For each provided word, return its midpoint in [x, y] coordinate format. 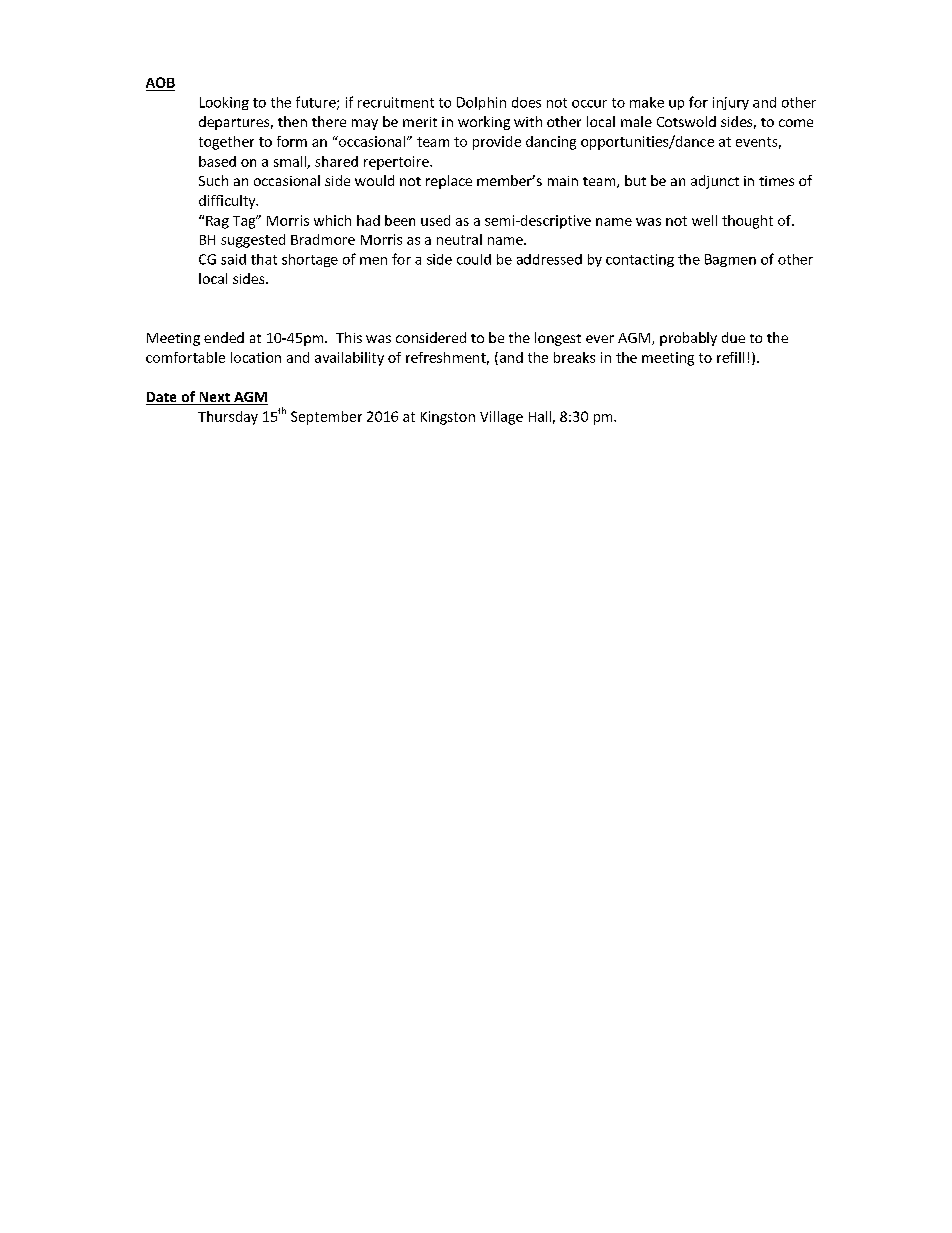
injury [731, 103]
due [733, 337]
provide [497, 143]
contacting [640, 260]
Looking [224, 103]
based [217, 161]
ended [224, 337]
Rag [217, 222]
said [233, 259]
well [704, 220]
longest [558, 339]
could [474, 259]
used [435, 220]
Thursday [228, 418]
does [526, 102]
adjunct [715, 182]
